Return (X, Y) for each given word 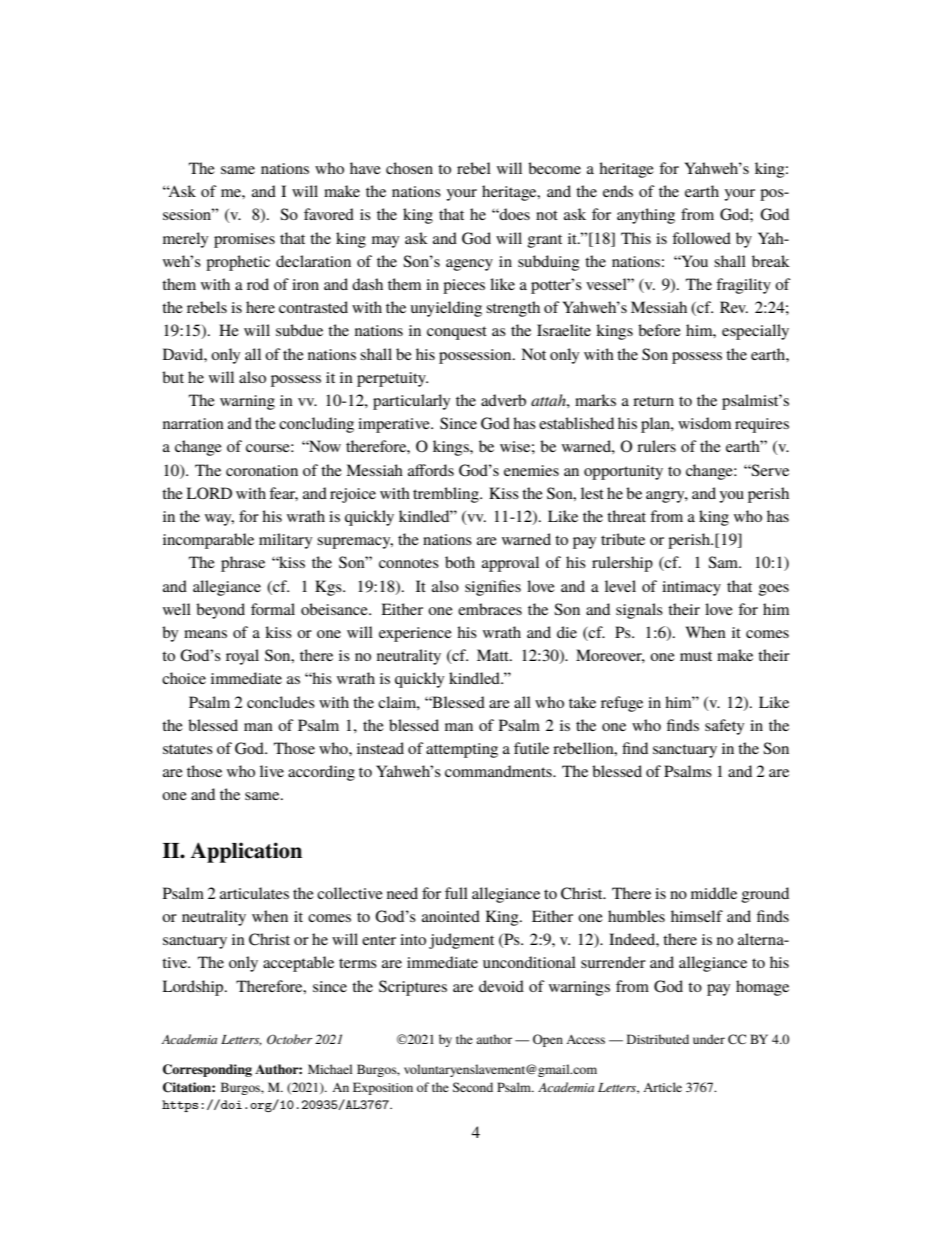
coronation (262, 470)
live (272, 771)
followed (701, 238)
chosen (409, 168)
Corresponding (207, 1070)
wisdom (704, 423)
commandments (499, 771)
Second (473, 1087)
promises (244, 240)
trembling (447, 495)
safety (724, 727)
